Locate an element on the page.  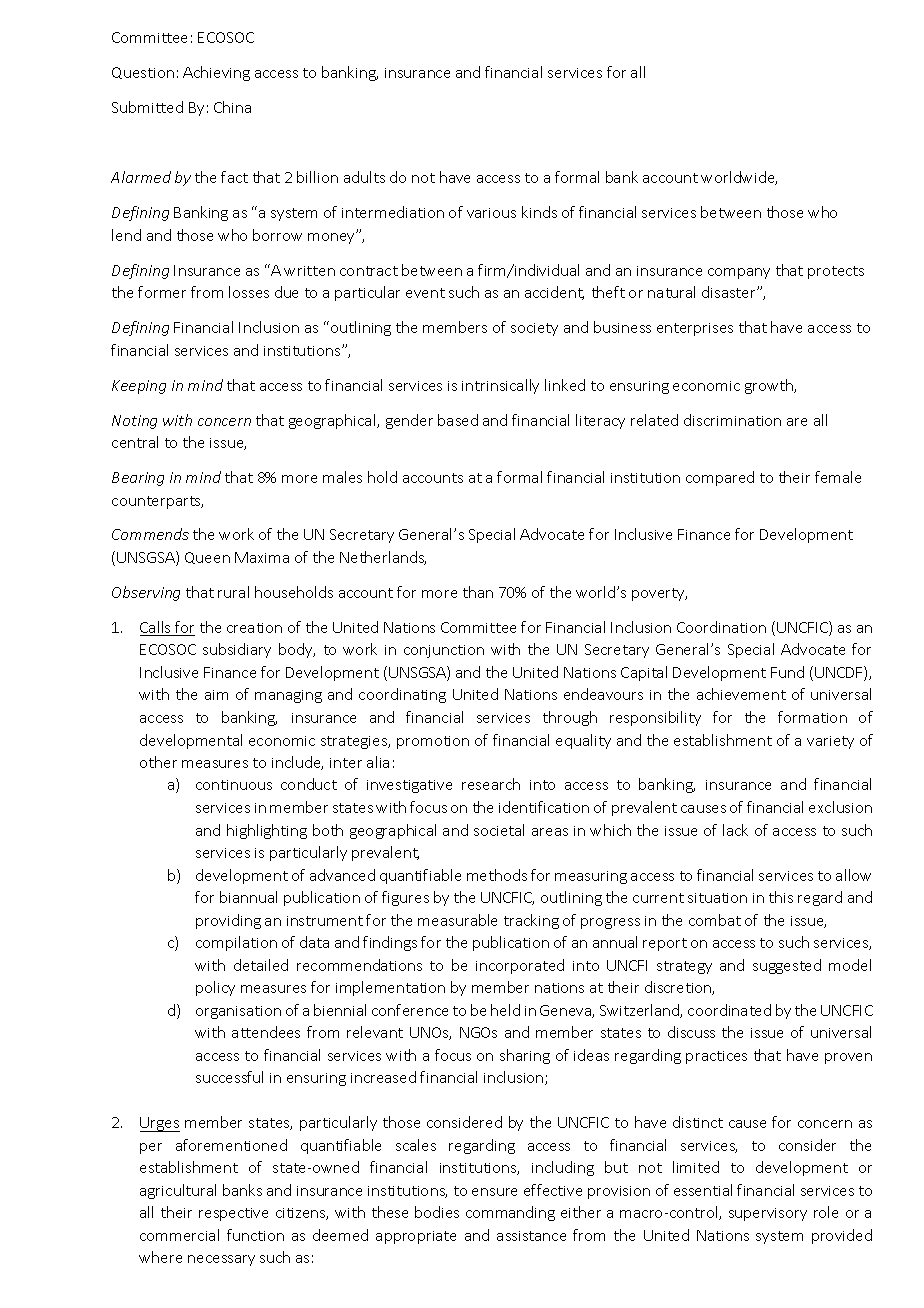
various is located at coordinates (491, 213).
